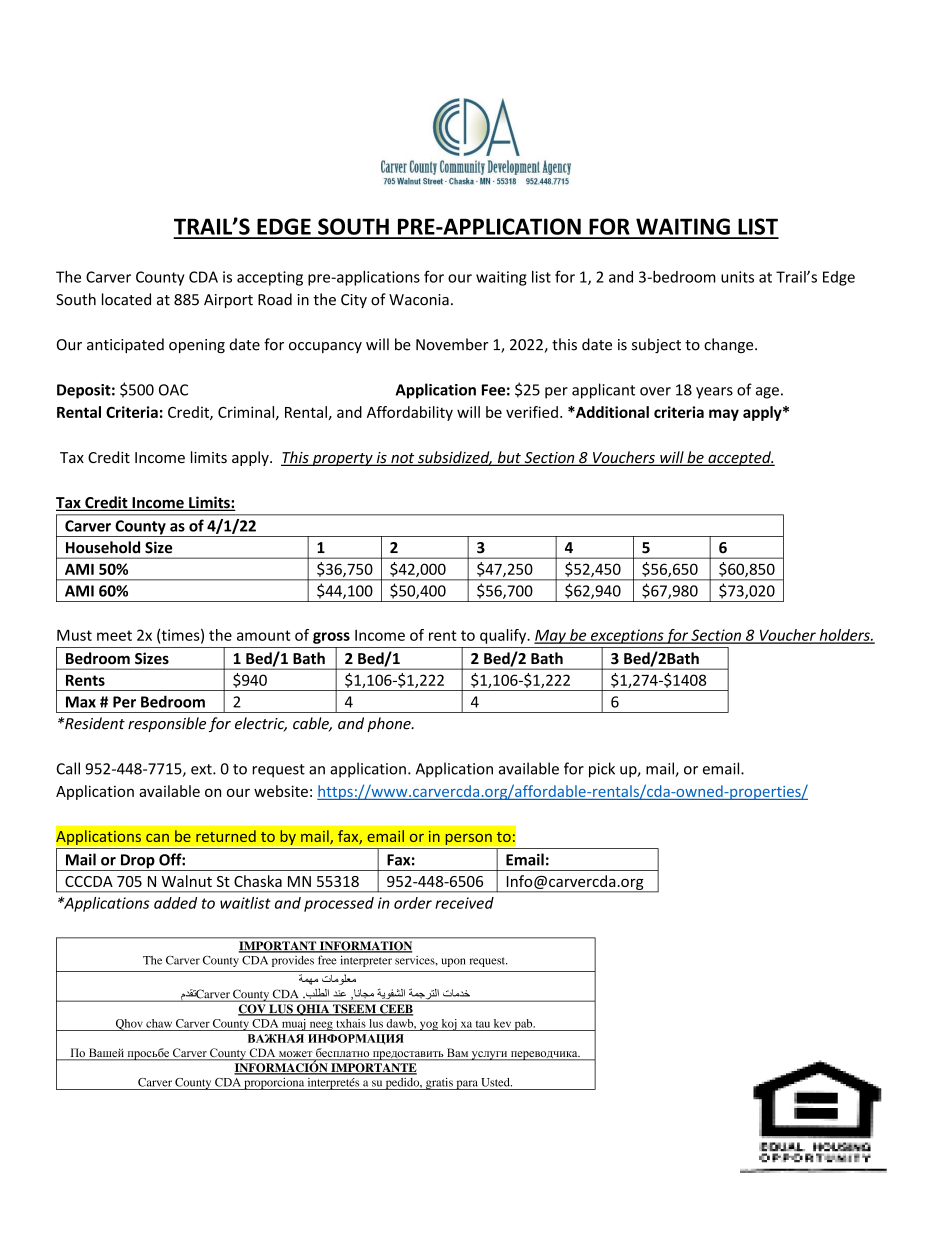 The width and height of the document is (952, 1233). What do you see at coordinates (126, 299) in the document?
I see `located` at bounding box center [126, 299].
